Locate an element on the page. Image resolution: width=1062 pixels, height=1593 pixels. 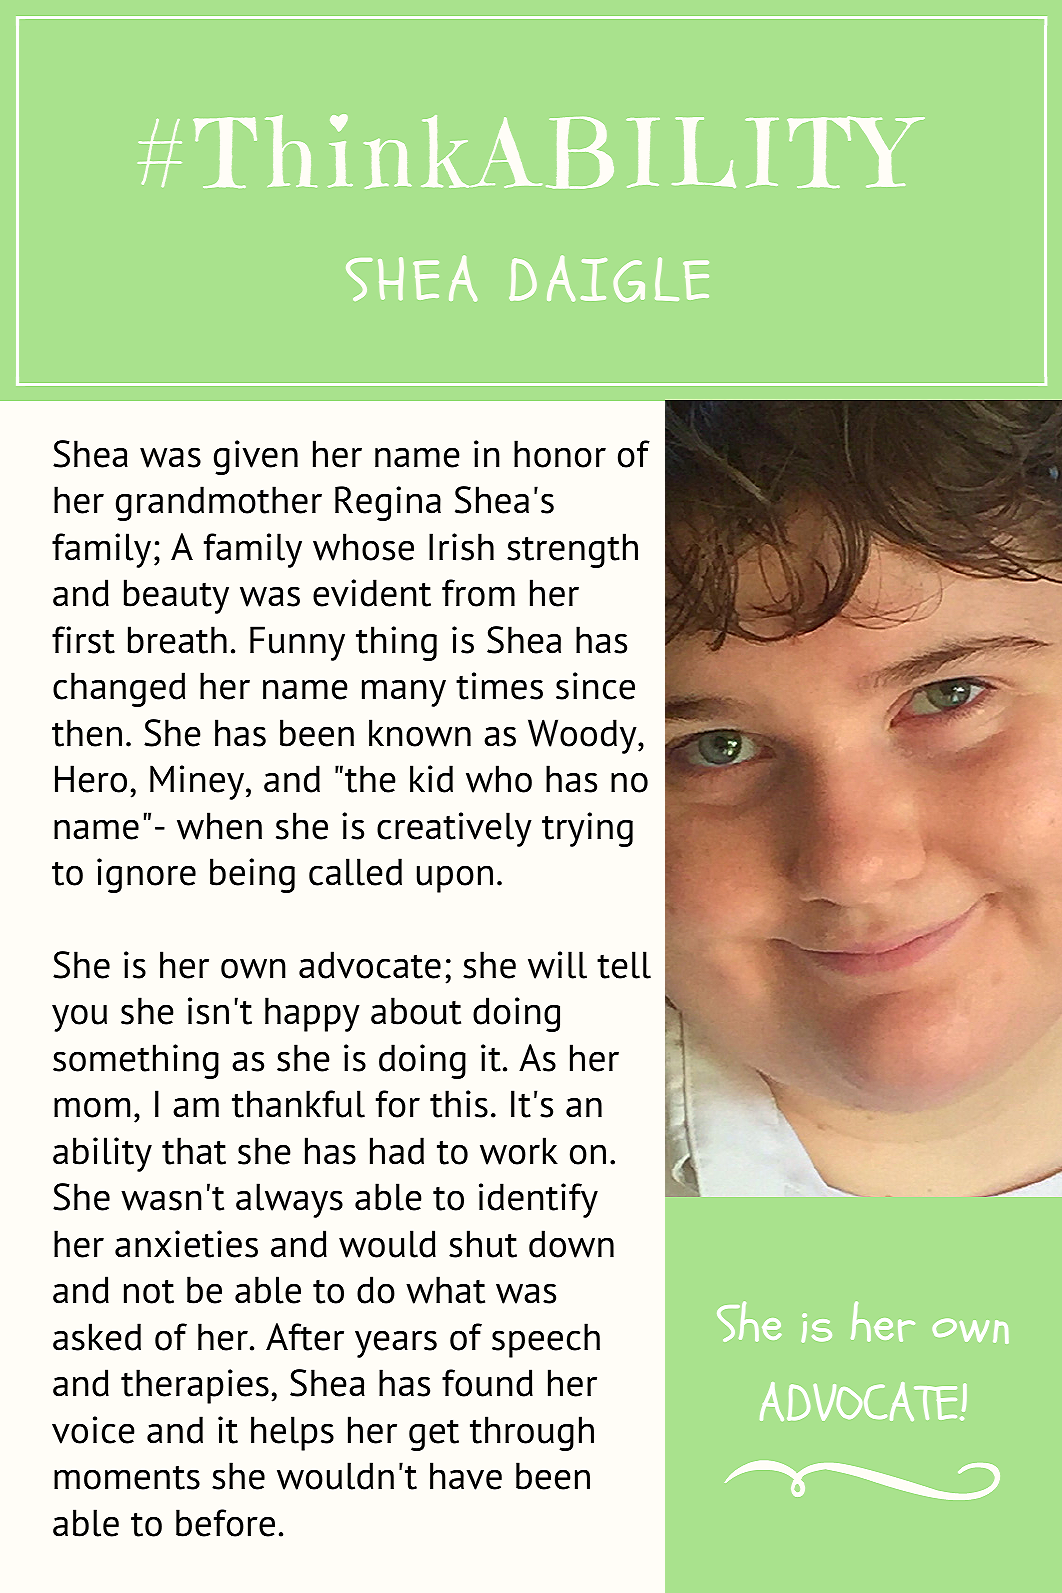
strength is located at coordinates (572, 550).
